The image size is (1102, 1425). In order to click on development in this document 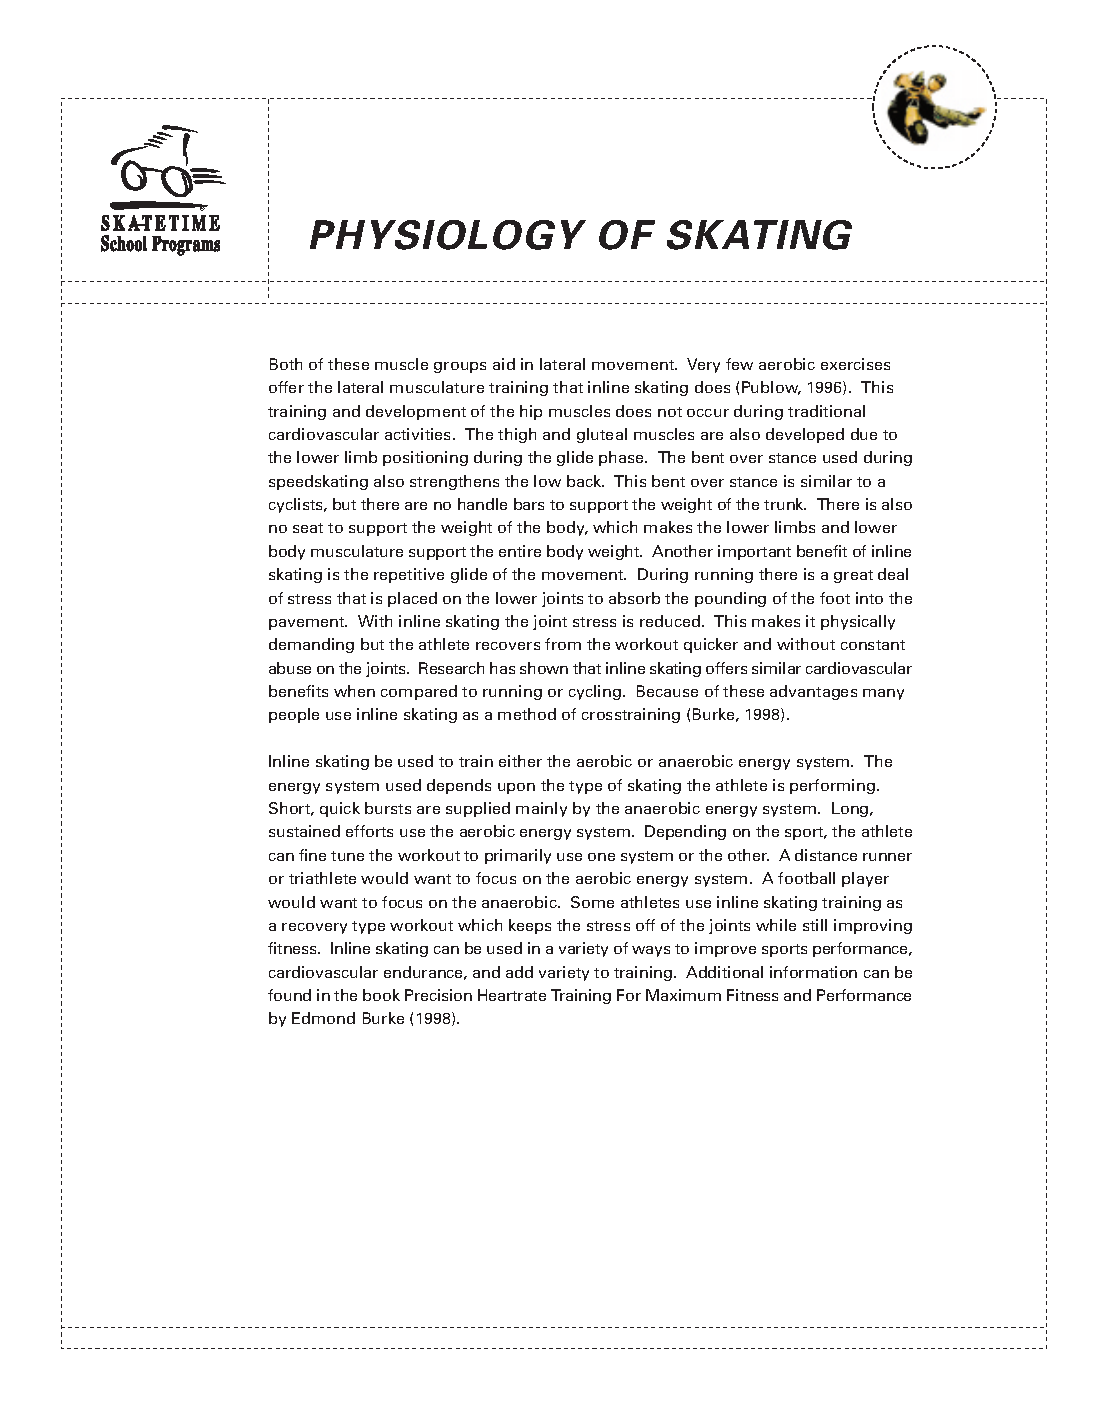, I will do `click(416, 412)`.
